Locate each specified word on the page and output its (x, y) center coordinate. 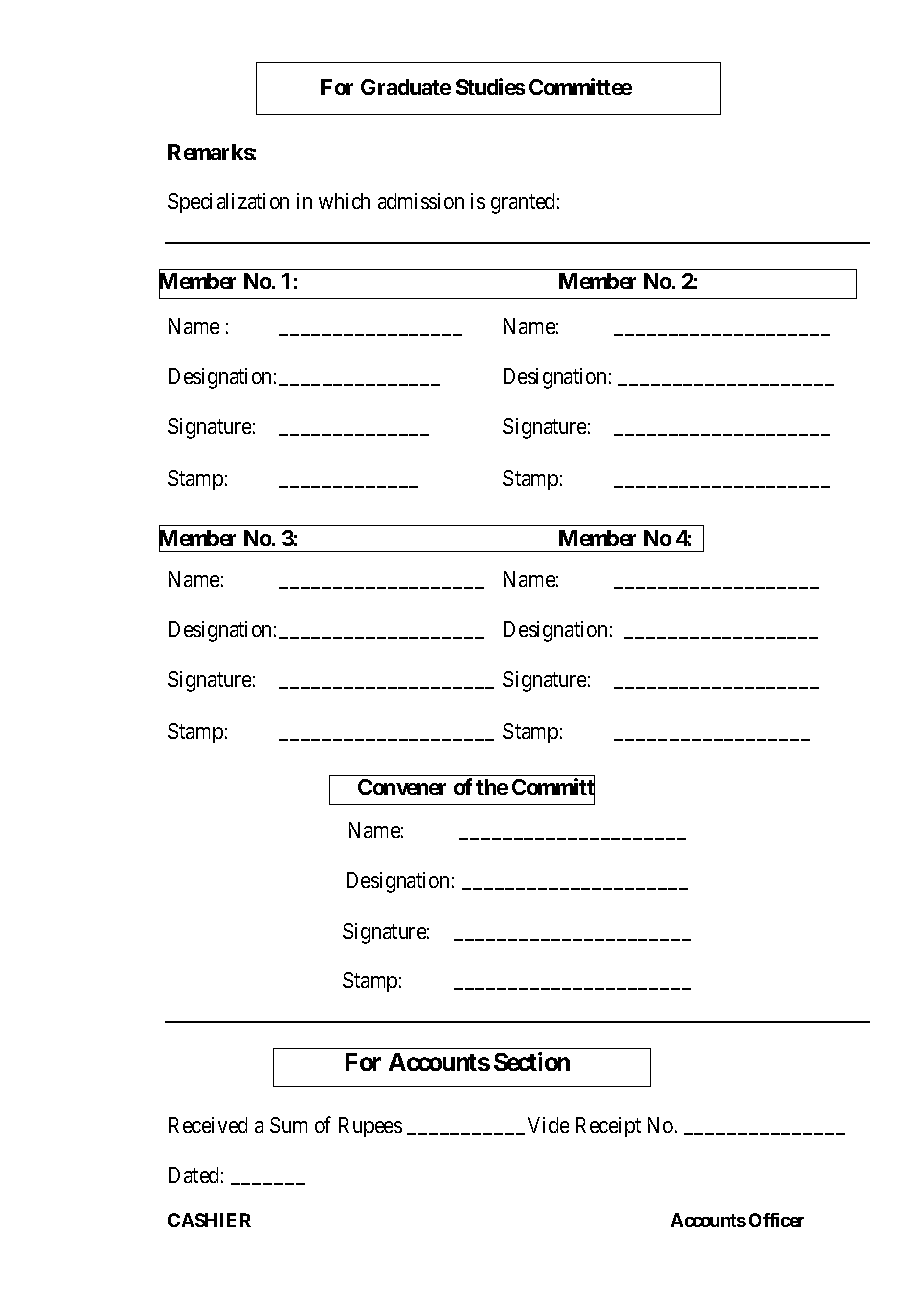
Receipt (608, 1127)
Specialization (228, 203)
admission (421, 201)
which (344, 201)
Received (208, 1125)
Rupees (370, 1127)
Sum (288, 1125)
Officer (776, 1220)
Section (532, 1061)
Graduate (406, 87)
